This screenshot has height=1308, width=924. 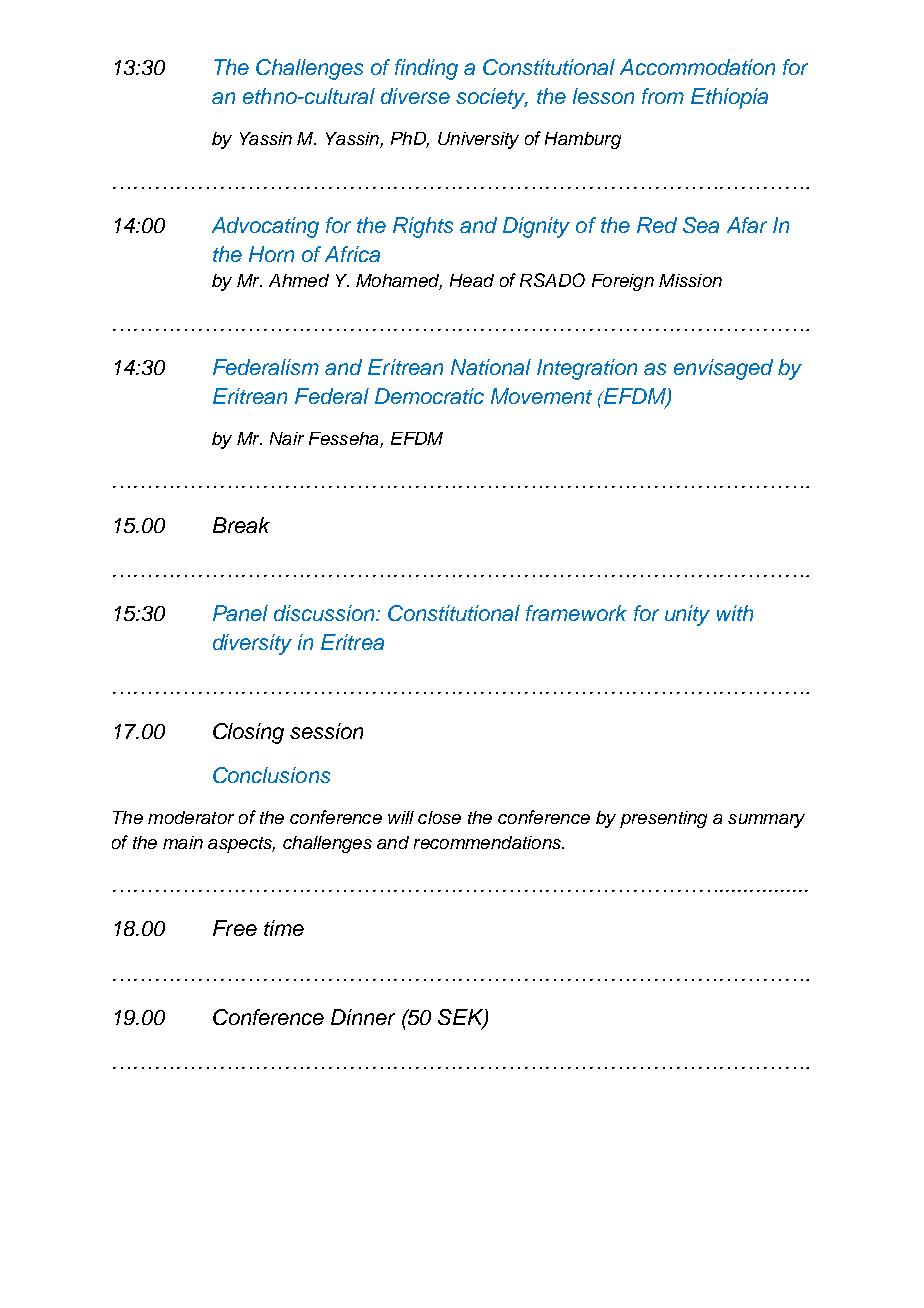 What do you see at coordinates (415, 96) in the screenshot?
I see `diverse` at bounding box center [415, 96].
